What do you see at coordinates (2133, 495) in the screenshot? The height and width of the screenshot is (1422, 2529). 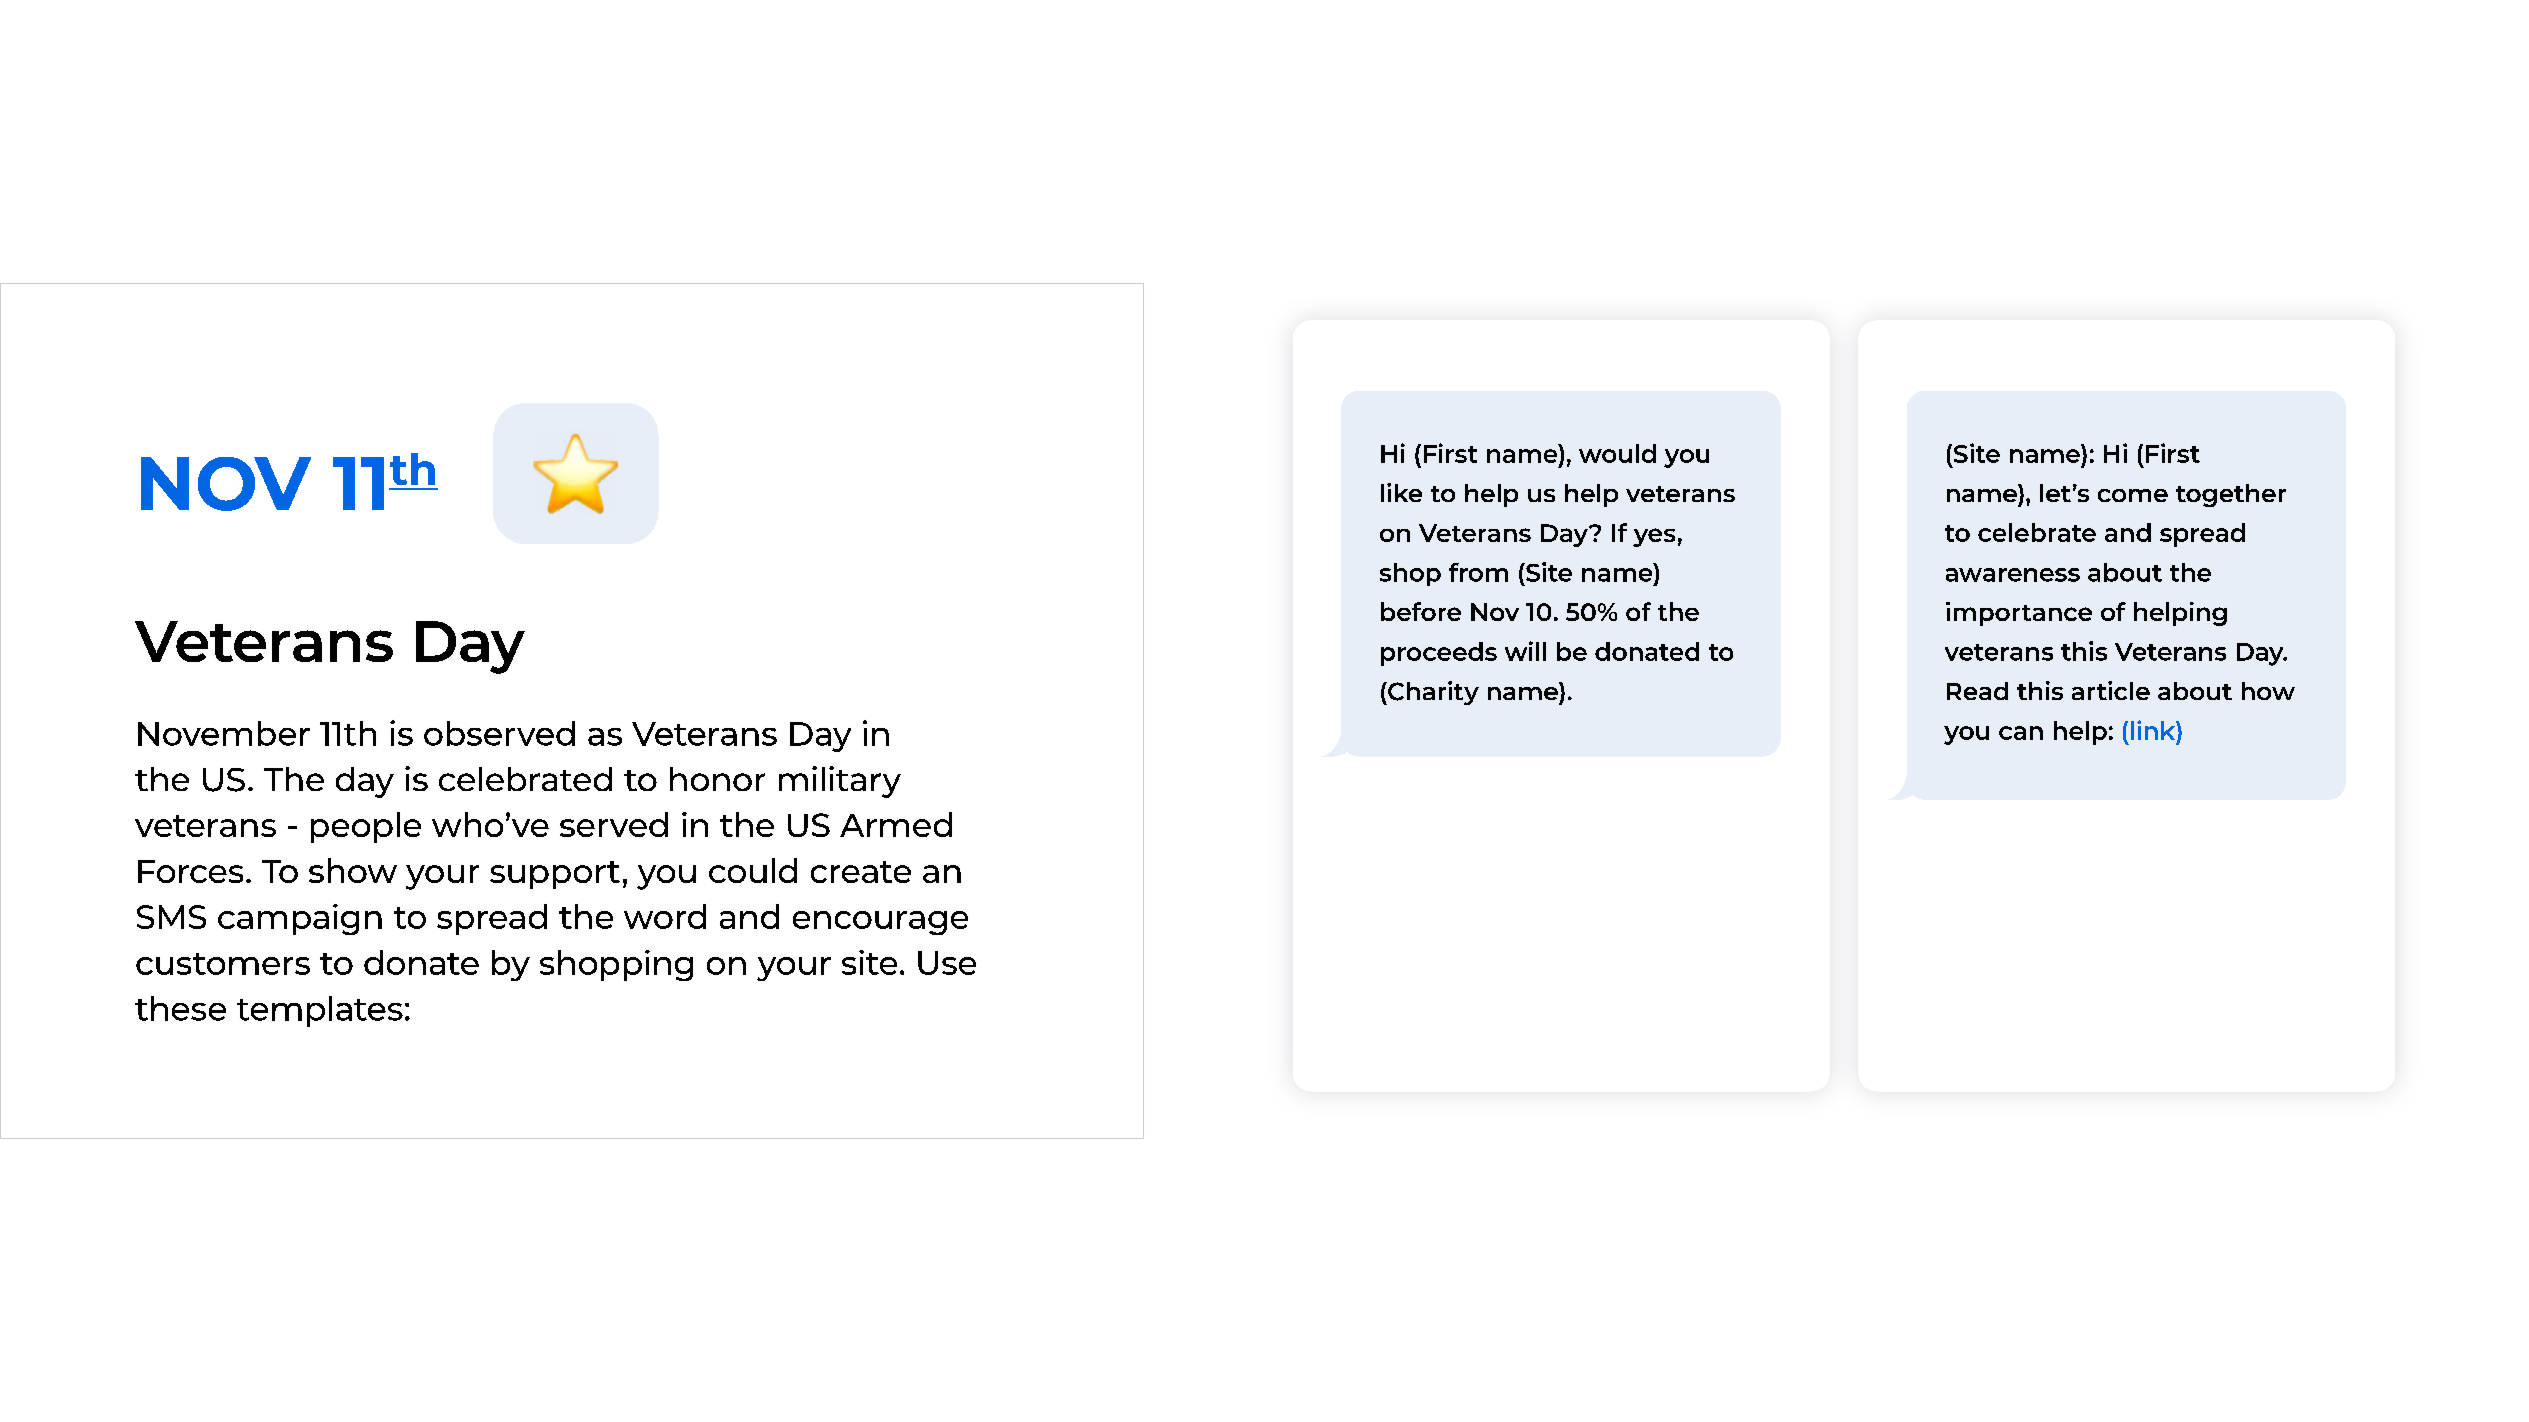 I see `come` at bounding box center [2133, 495].
